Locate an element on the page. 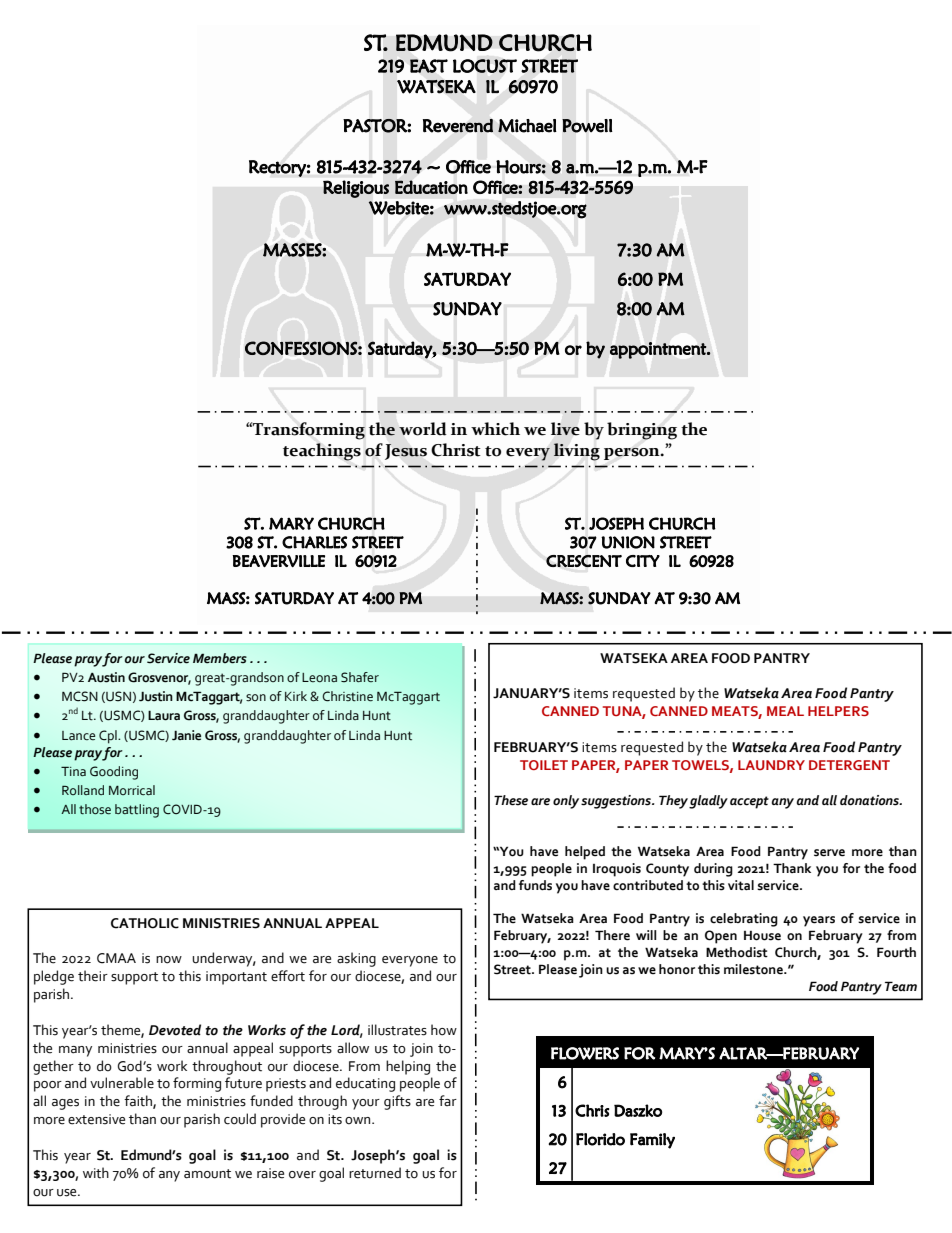  Religious is located at coordinates (356, 189).
